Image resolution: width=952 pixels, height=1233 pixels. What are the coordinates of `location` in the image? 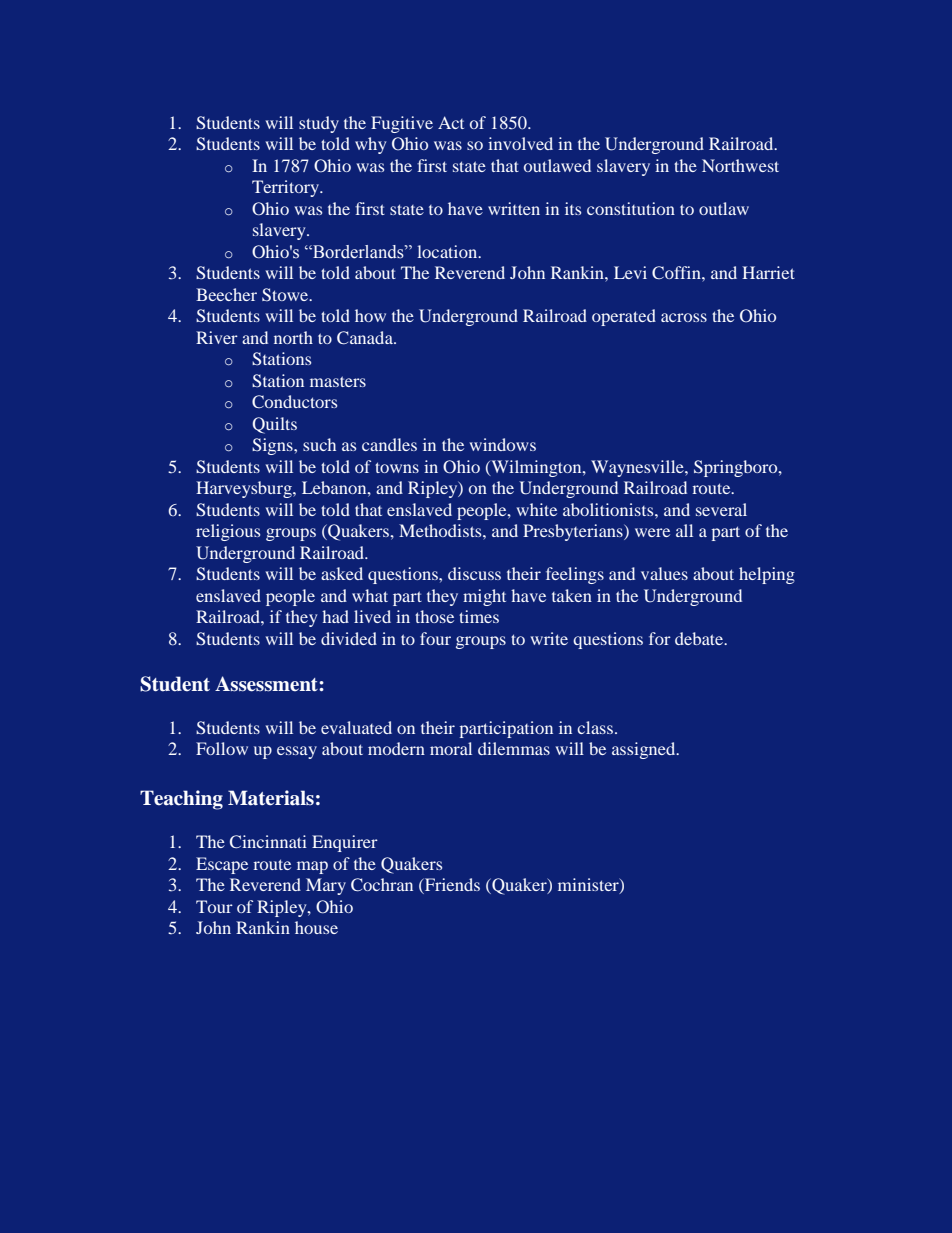 It's located at (448, 251).
